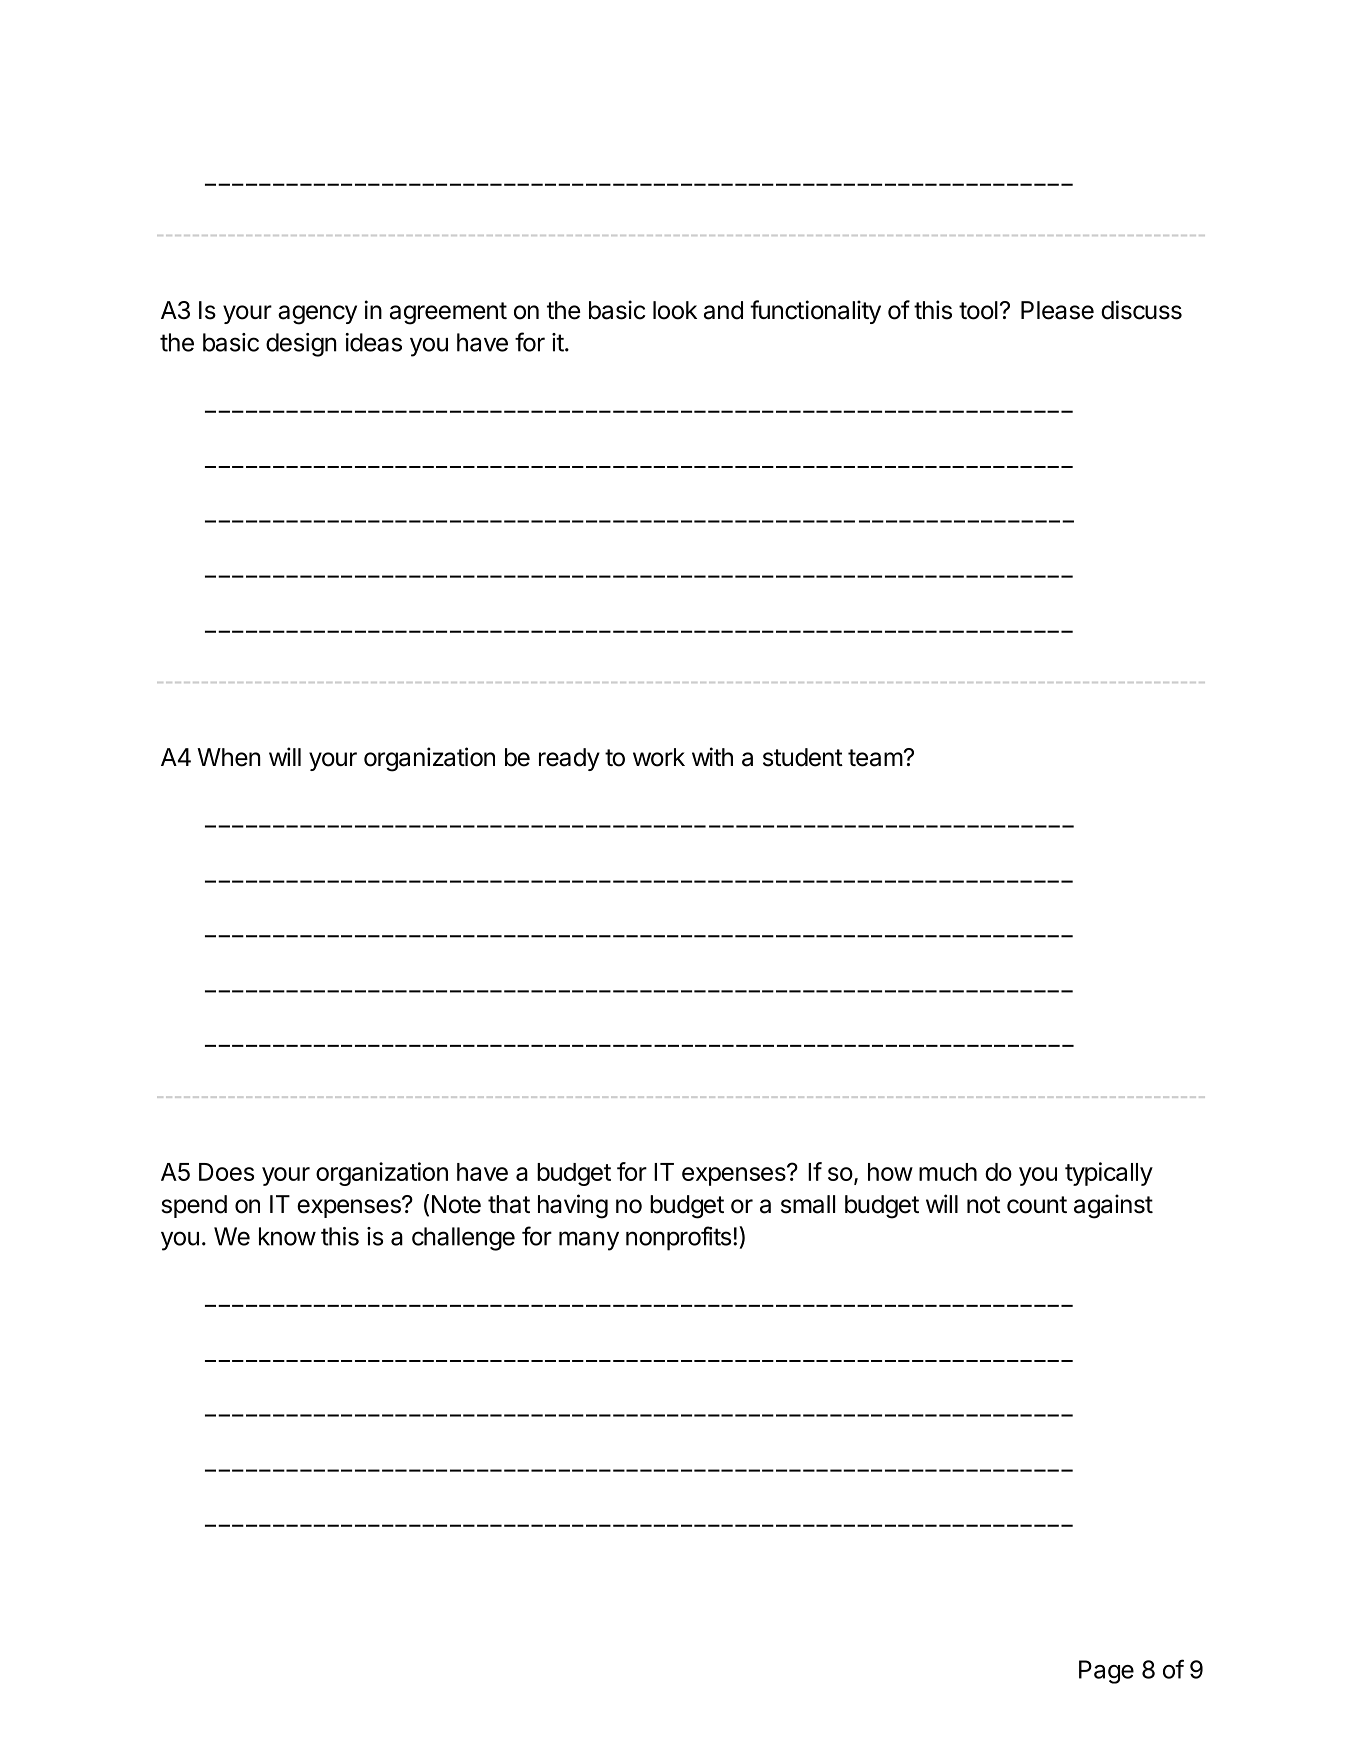 The height and width of the image is (1763, 1362). I want to click on having, so click(573, 1206).
